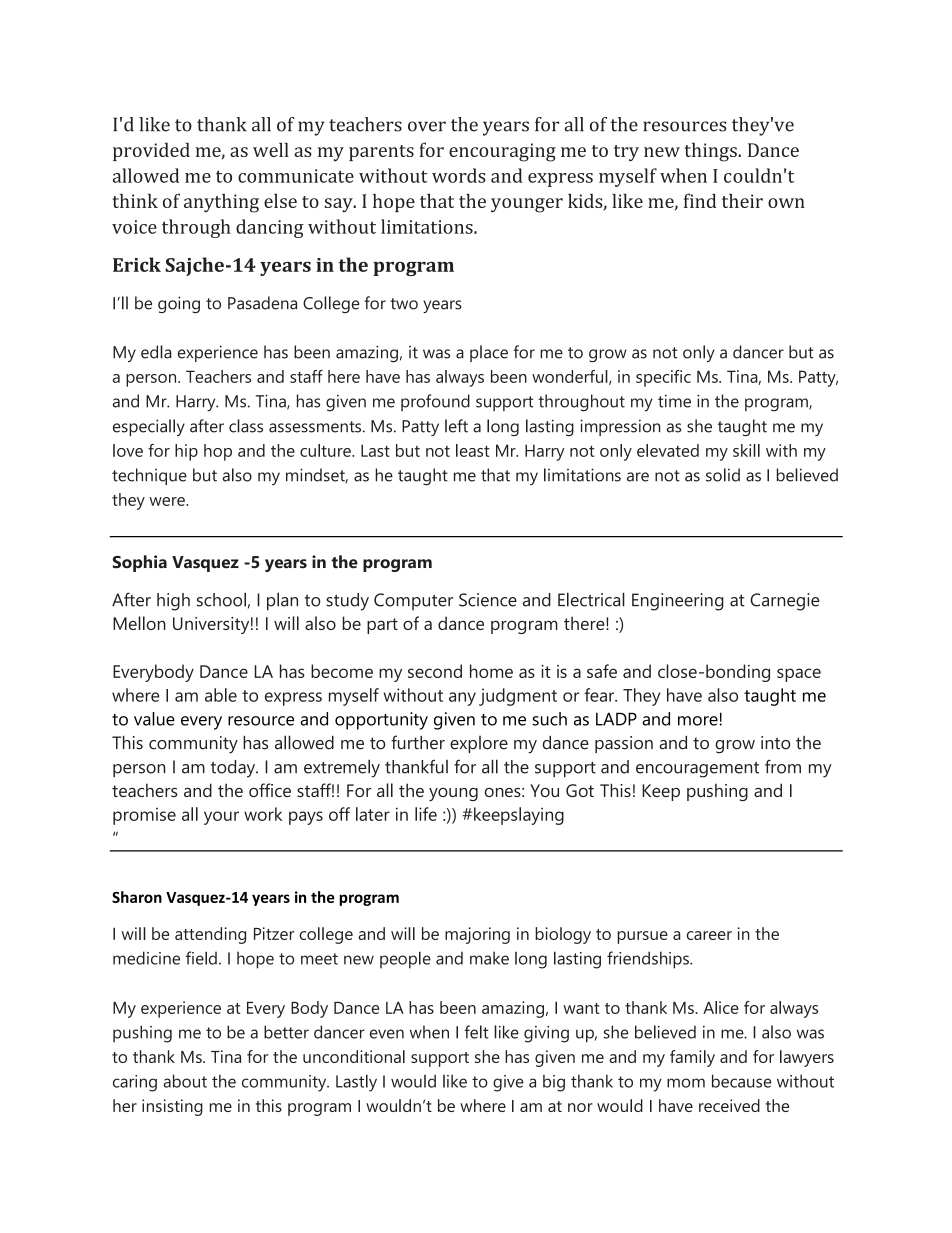  What do you see at coordinates (711, 152) in the screenshot?
I see `things` at bounding box center [711, 152].
